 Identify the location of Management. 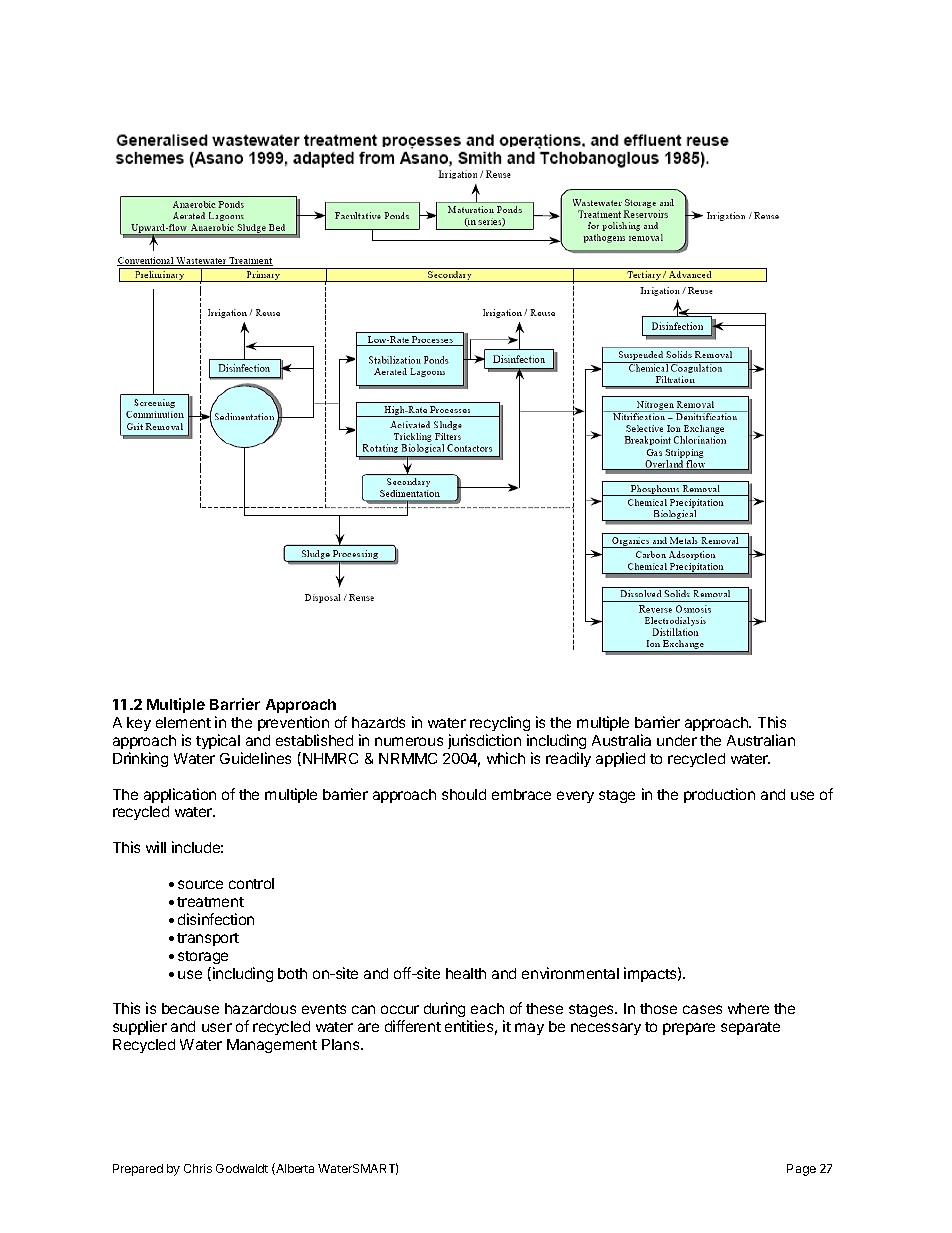
(272, 1046).
